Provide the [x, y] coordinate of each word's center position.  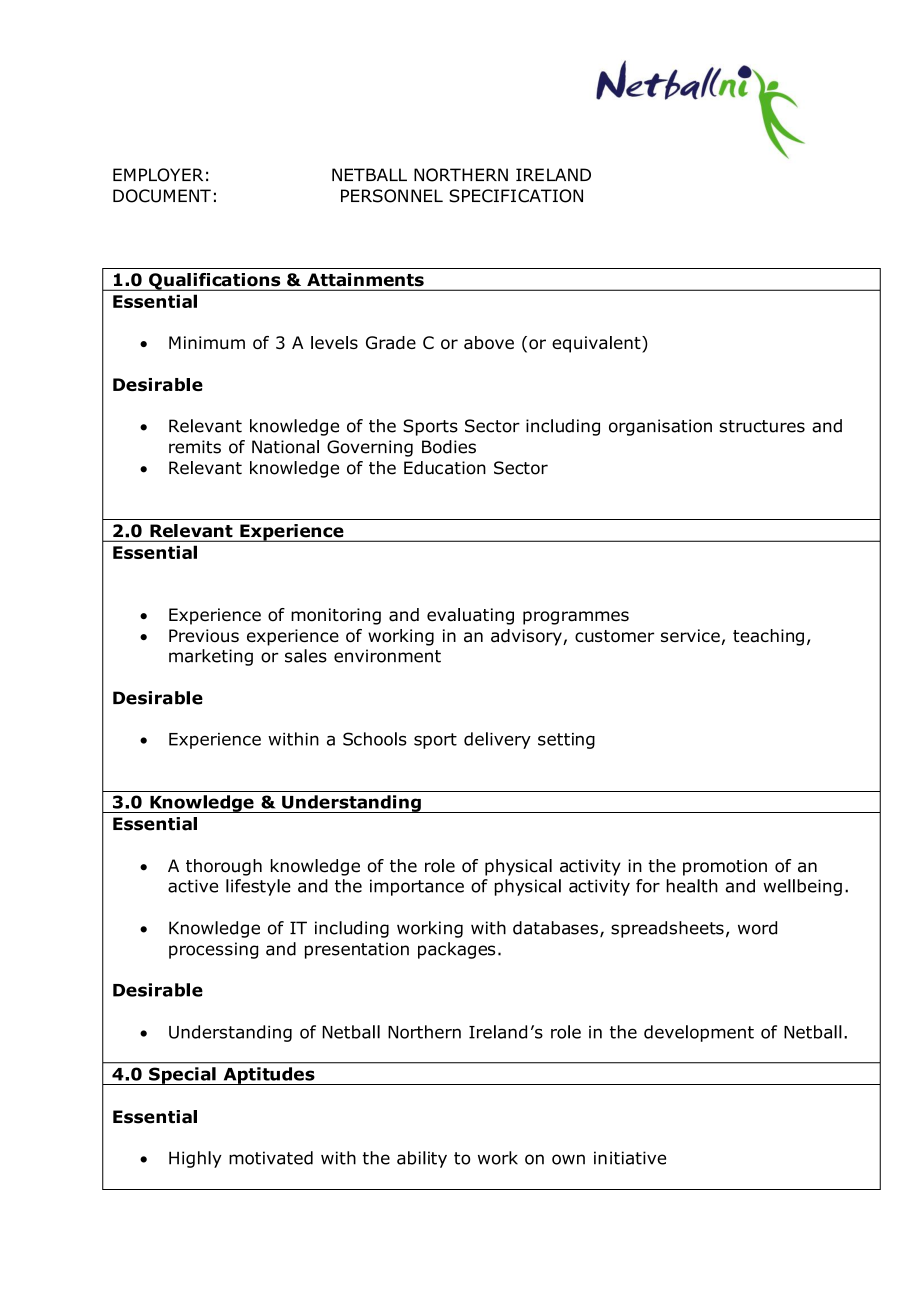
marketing [211, 657]
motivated [271, 1158]
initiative [630, 1158]
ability [422, 1159]
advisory [527, 637]
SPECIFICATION [516, 196]
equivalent [597, 344]
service [690, 635]
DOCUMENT [162, 196]
